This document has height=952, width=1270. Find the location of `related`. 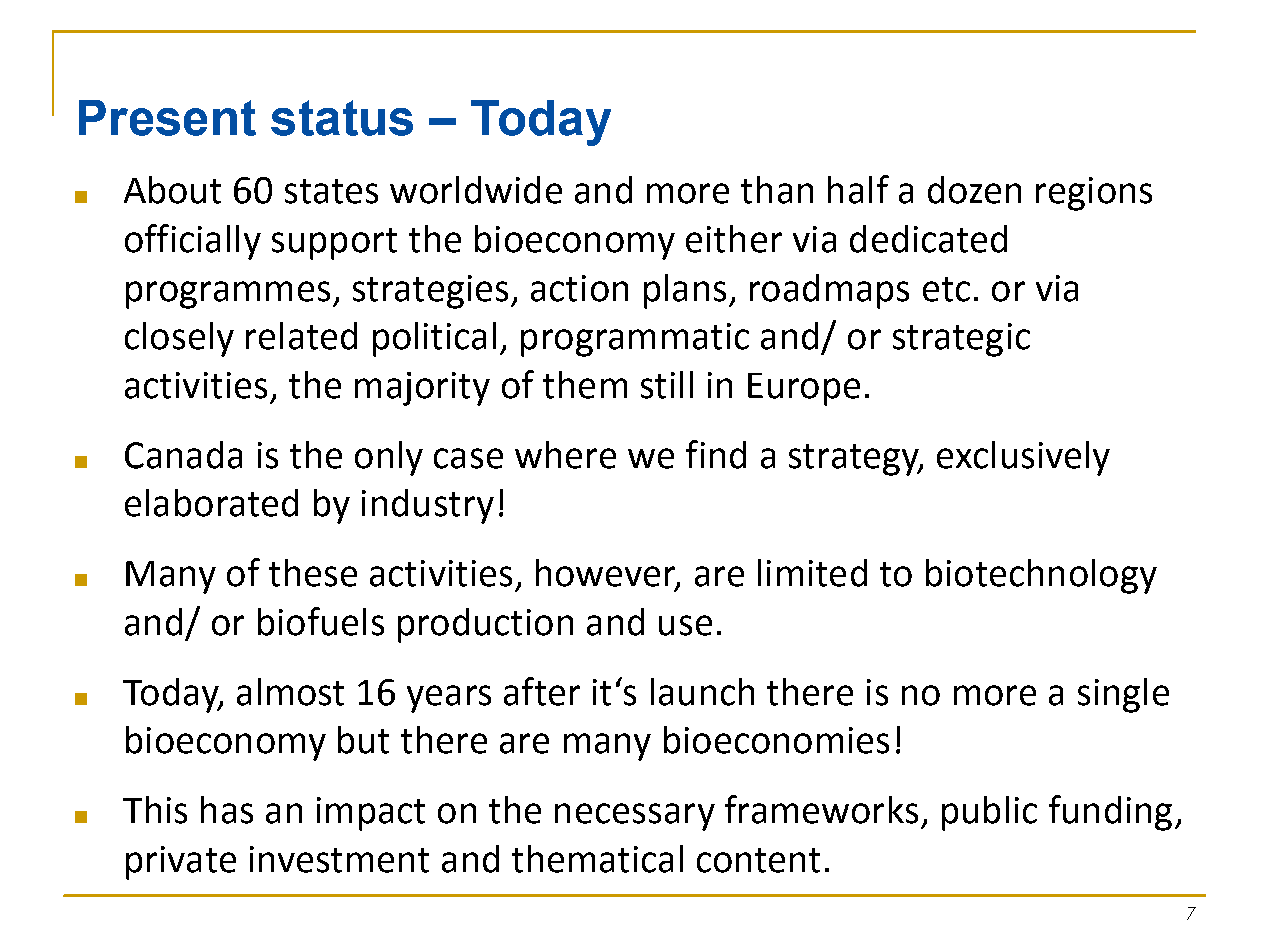

related is located at coordinates (301, 336).
